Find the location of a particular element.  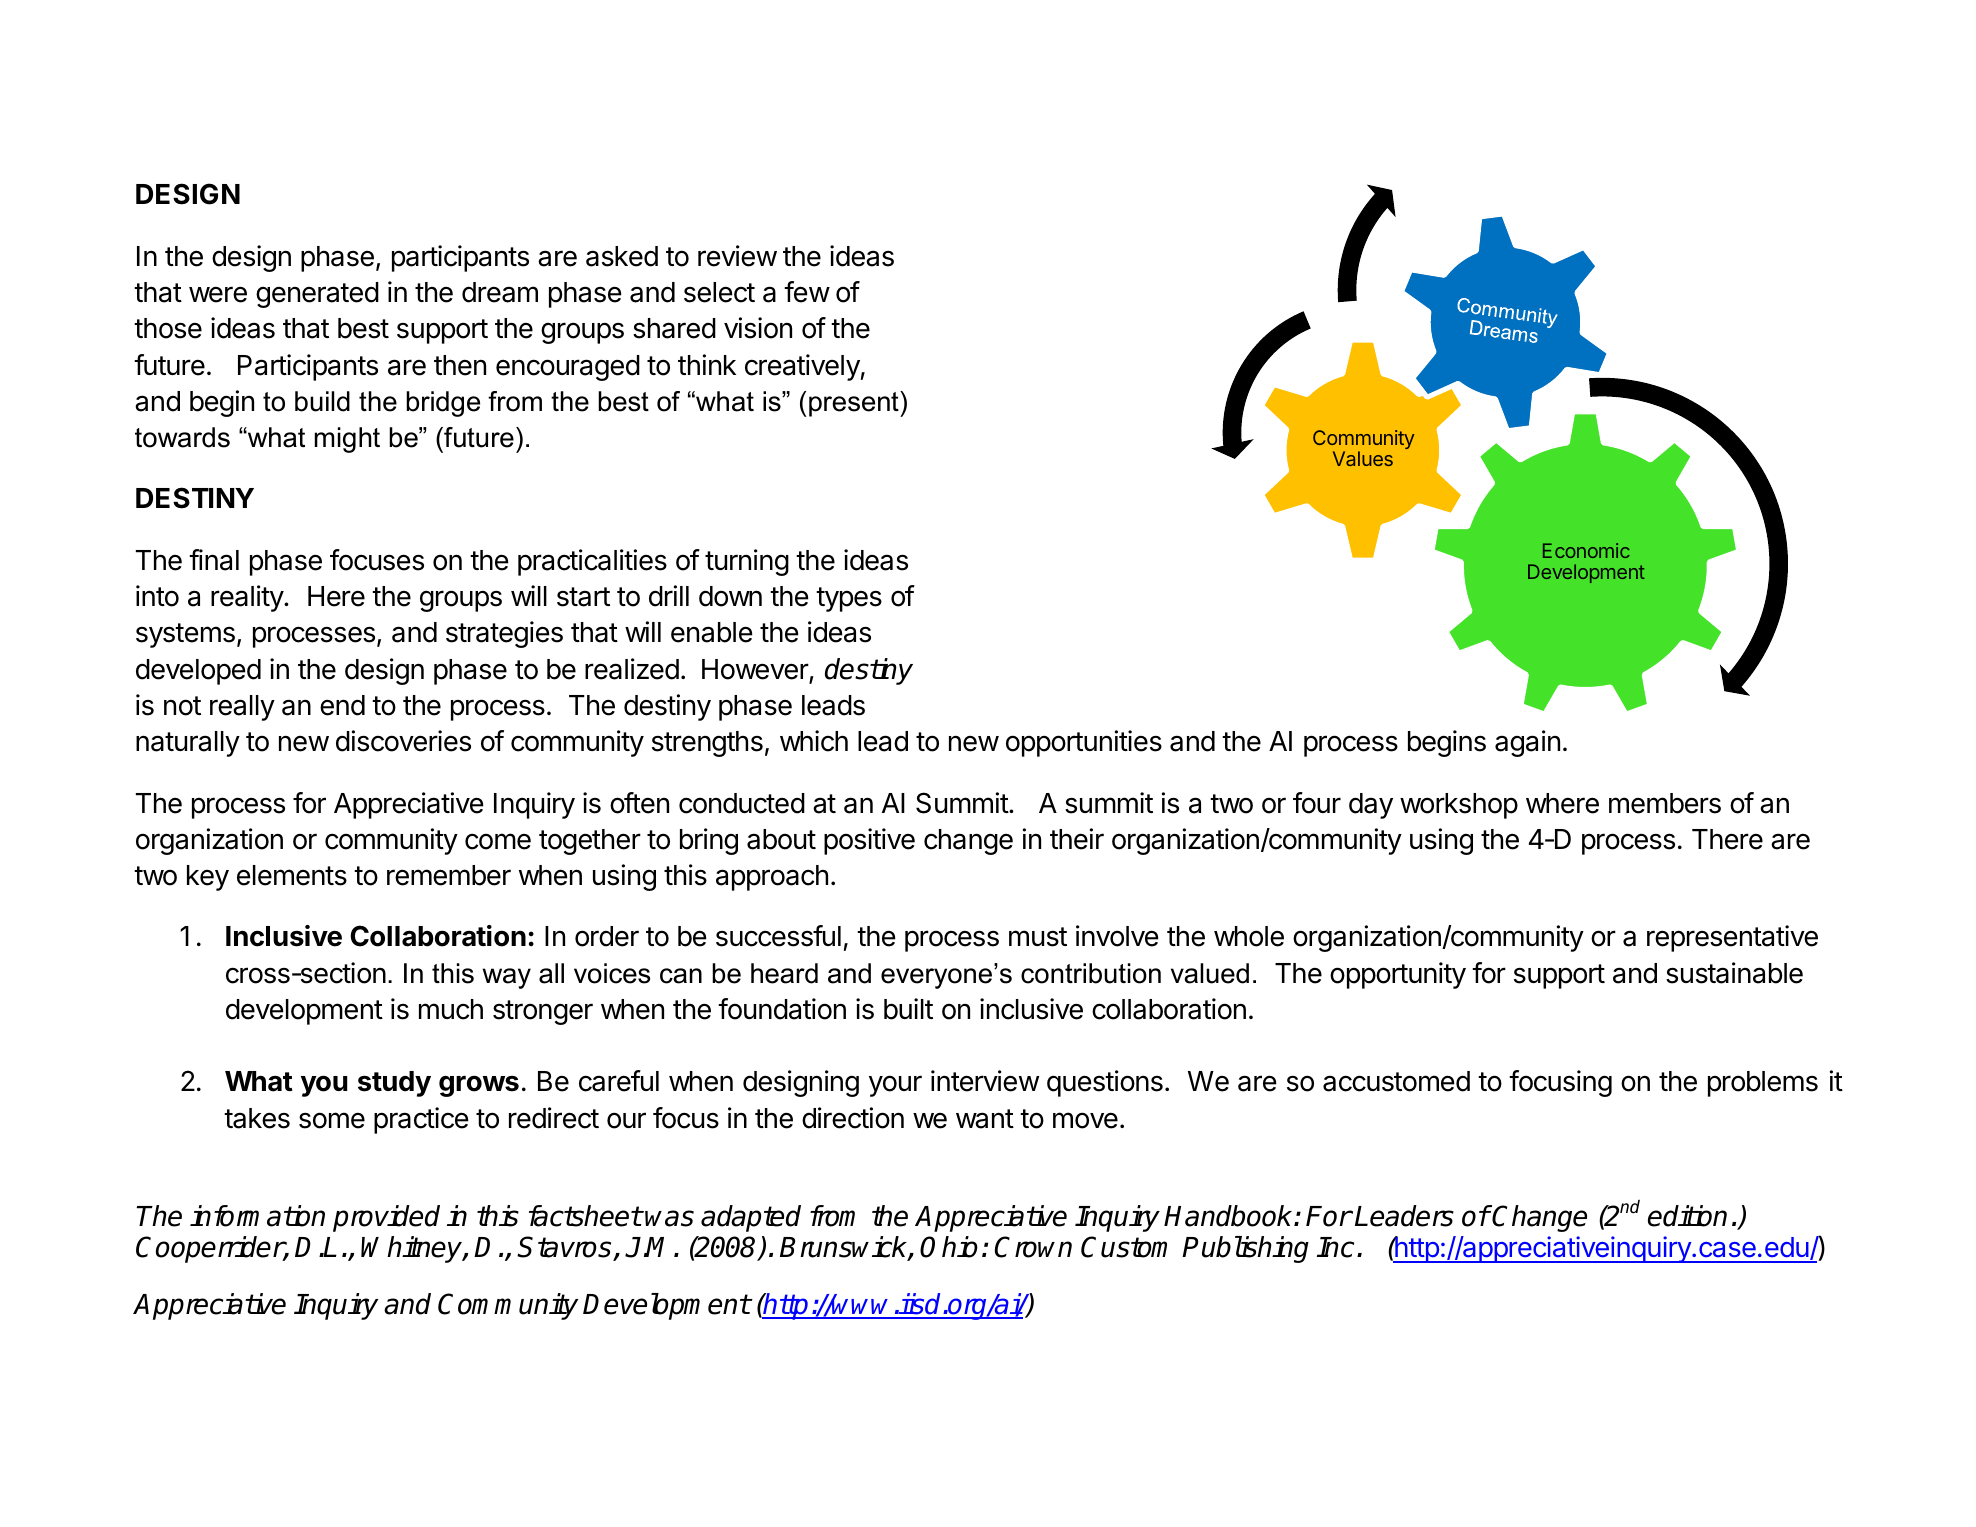

reality is located at coordinates (248, 598).
